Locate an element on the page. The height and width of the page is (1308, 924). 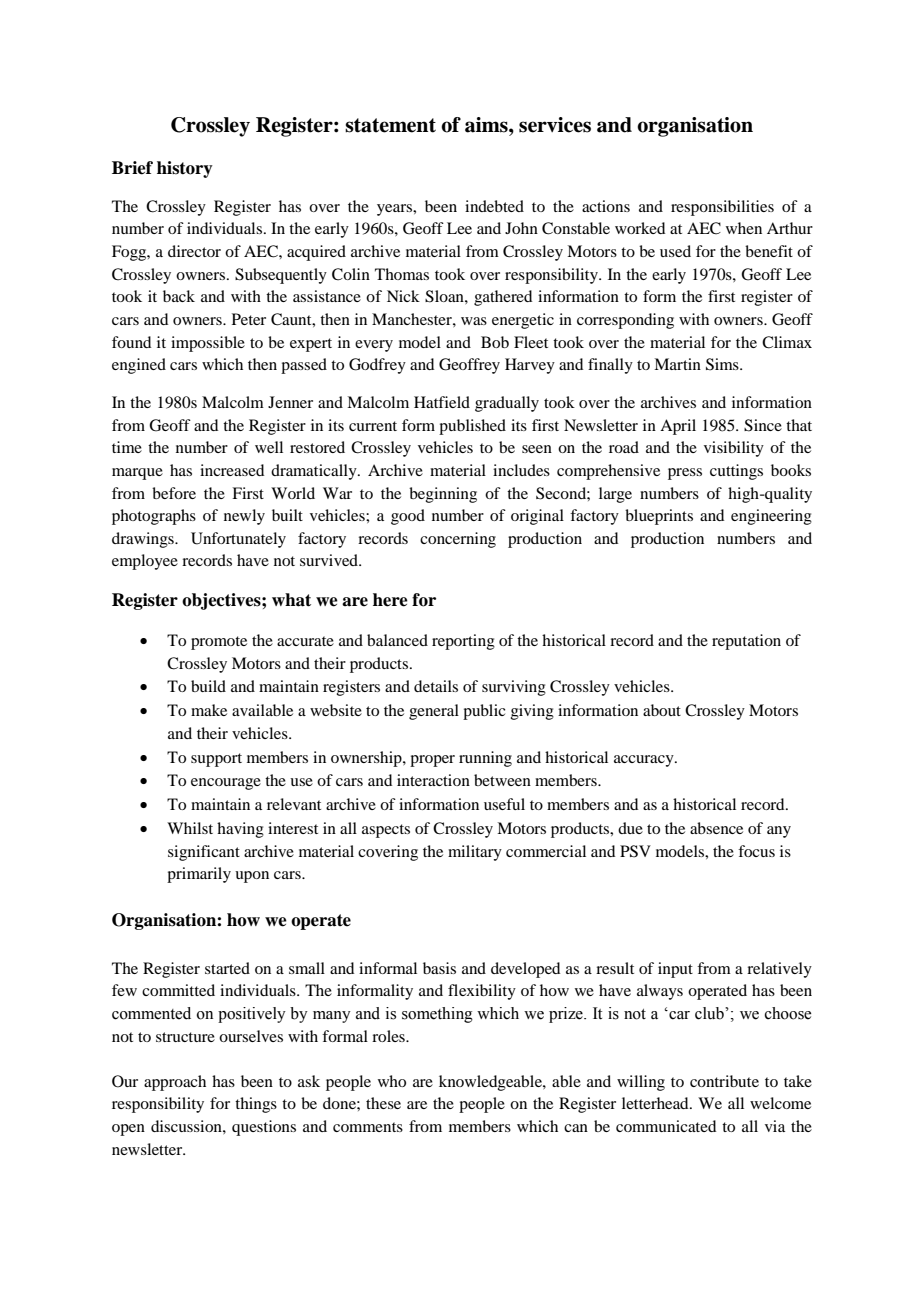
responsibilities is located at coordinates (722, 208).
